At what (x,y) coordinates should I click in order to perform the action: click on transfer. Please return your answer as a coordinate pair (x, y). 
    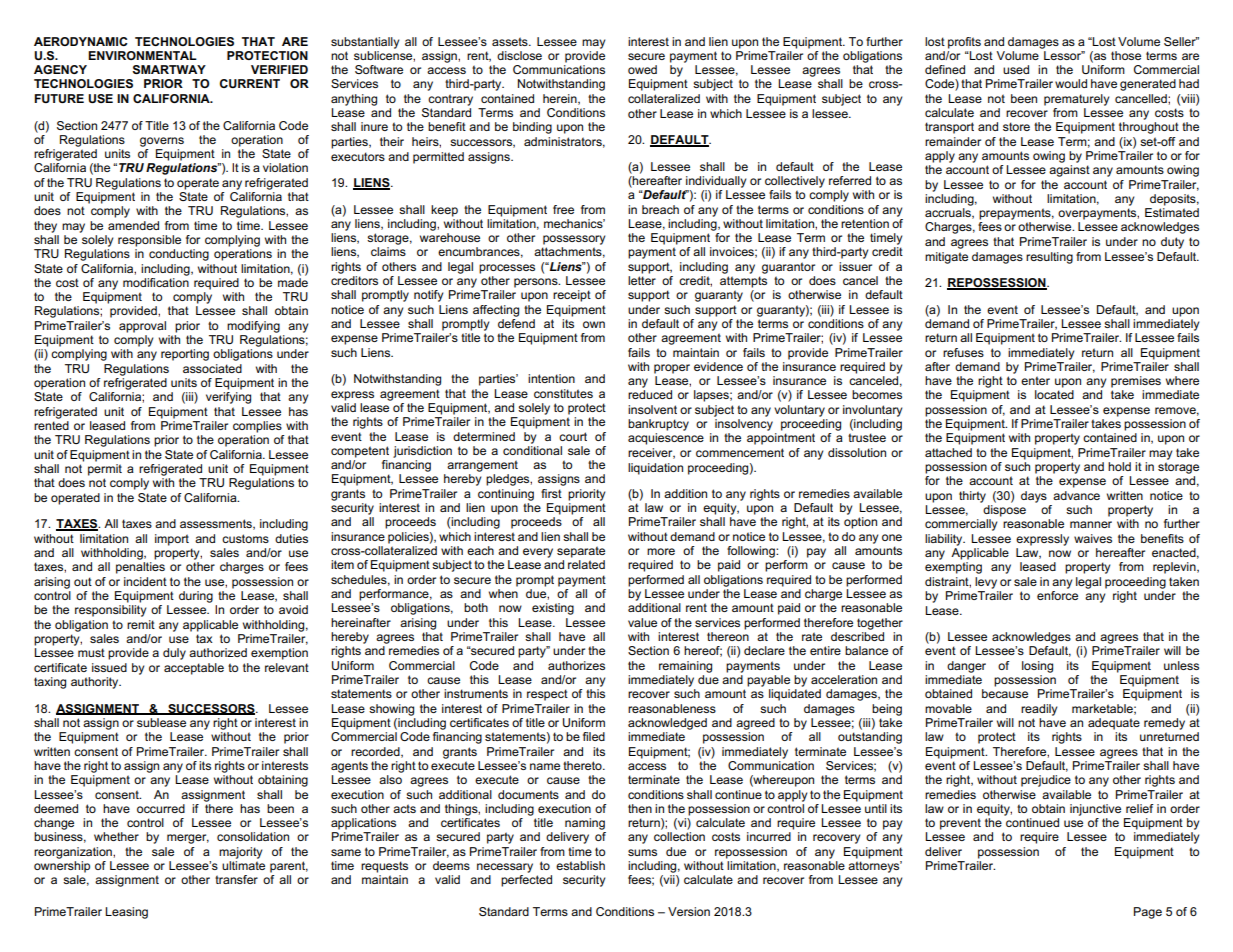
    Looking at the image, I should click on (236, 879).
